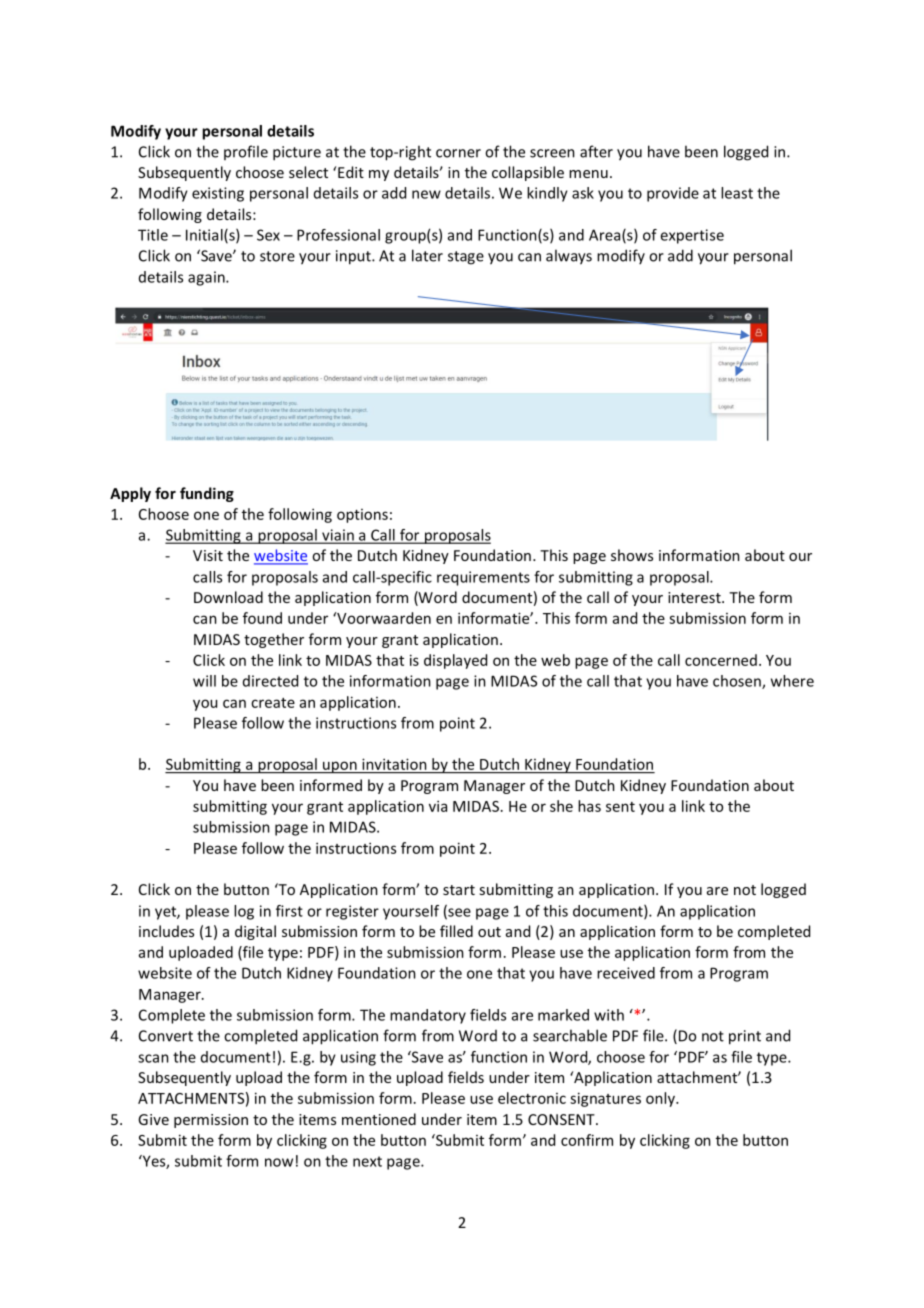 Image resolution: width=924 pixels, height=1308 pixels. Describe the element at coordinates (211, 1121) in the screenshot. I see `permission` at that location.
